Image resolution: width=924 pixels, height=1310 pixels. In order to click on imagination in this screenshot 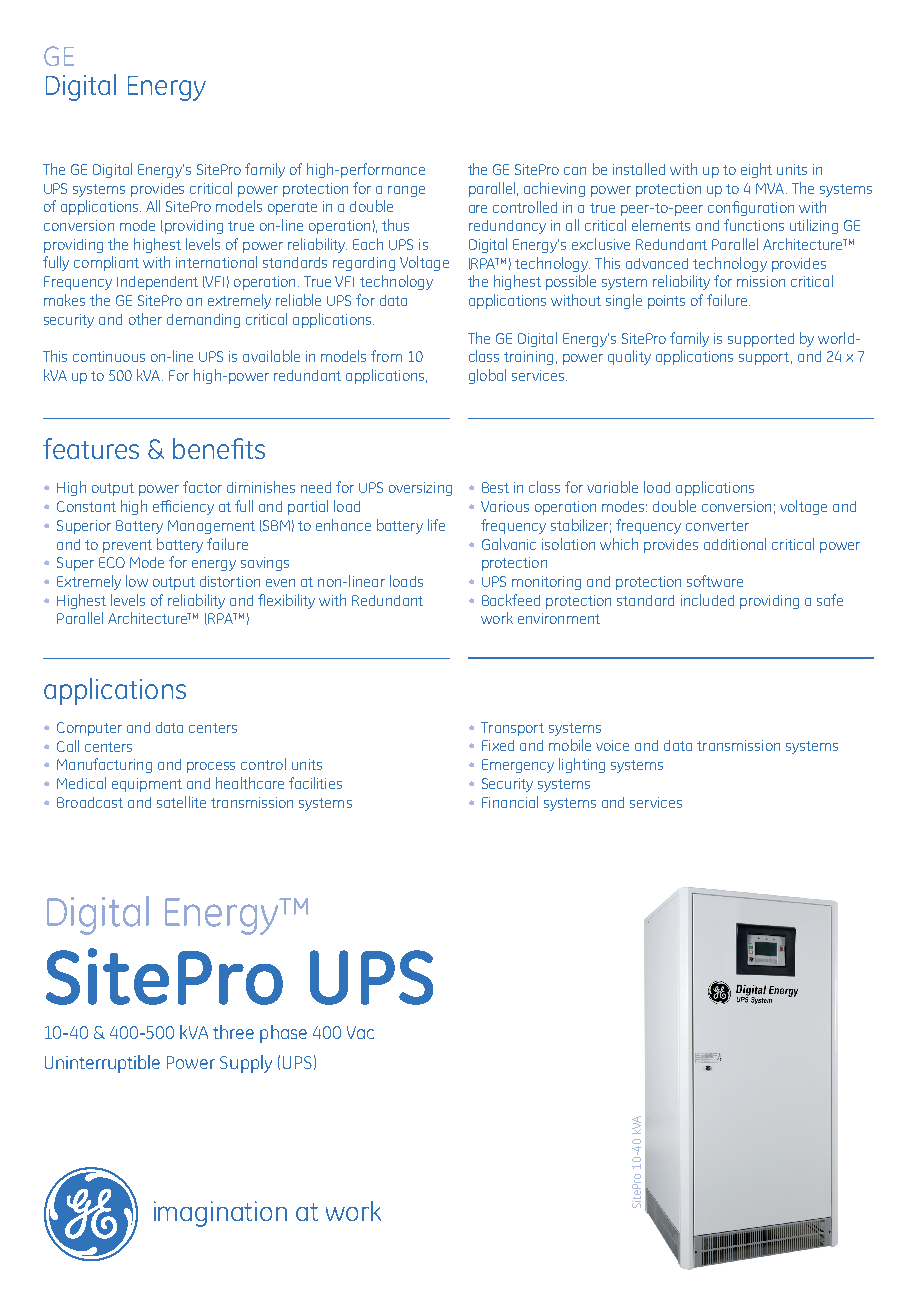, I will do `click(220, 1214)`.
